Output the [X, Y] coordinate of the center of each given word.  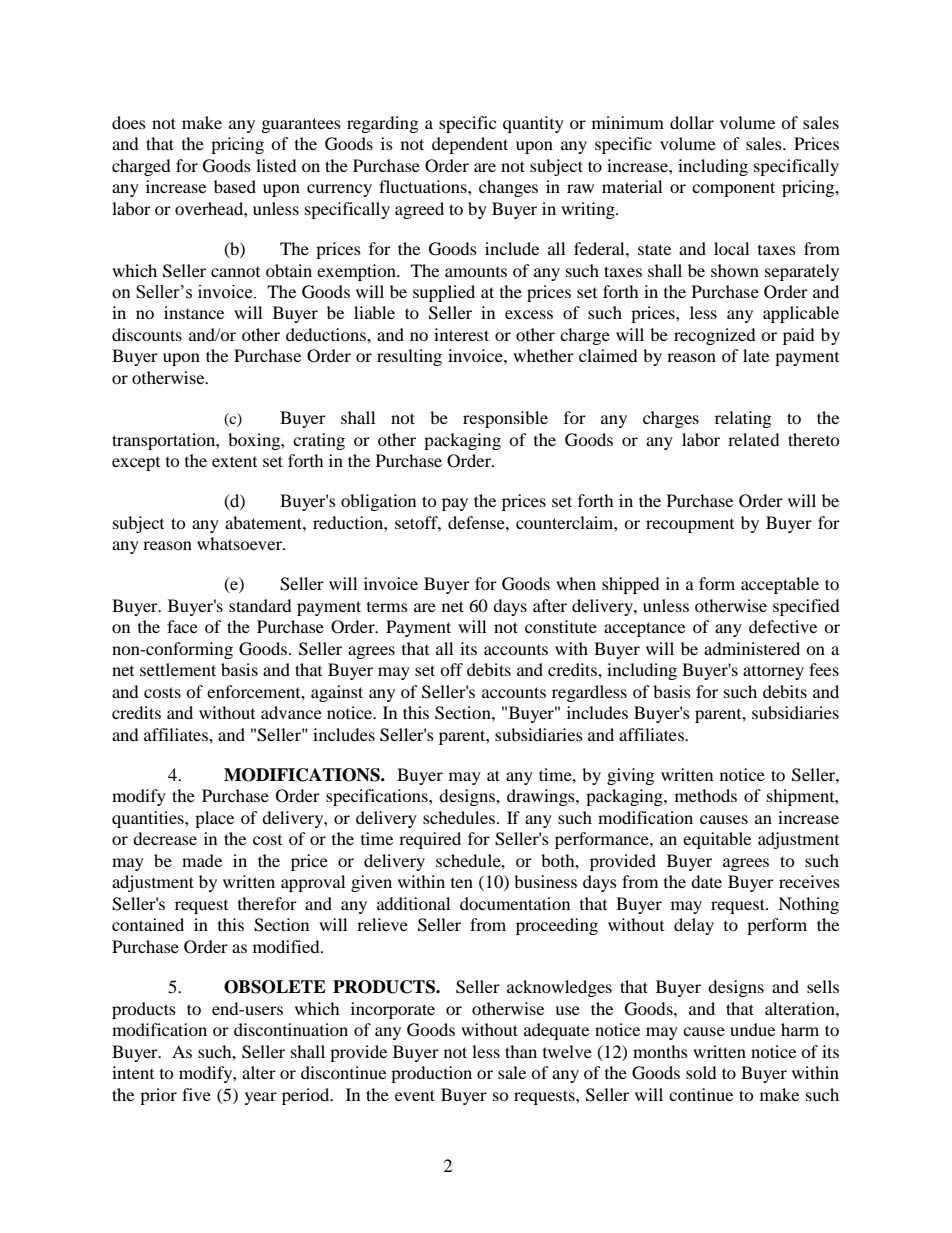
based [235, 186]
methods [706, 795]
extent [234, 461]
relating [743, 419]
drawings [542, 797]
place [214, 819]
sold [701, 1072]
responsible [505, 419]
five [196, 1094]
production [431, 1074]
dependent [470, 145]
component [733, 189]
